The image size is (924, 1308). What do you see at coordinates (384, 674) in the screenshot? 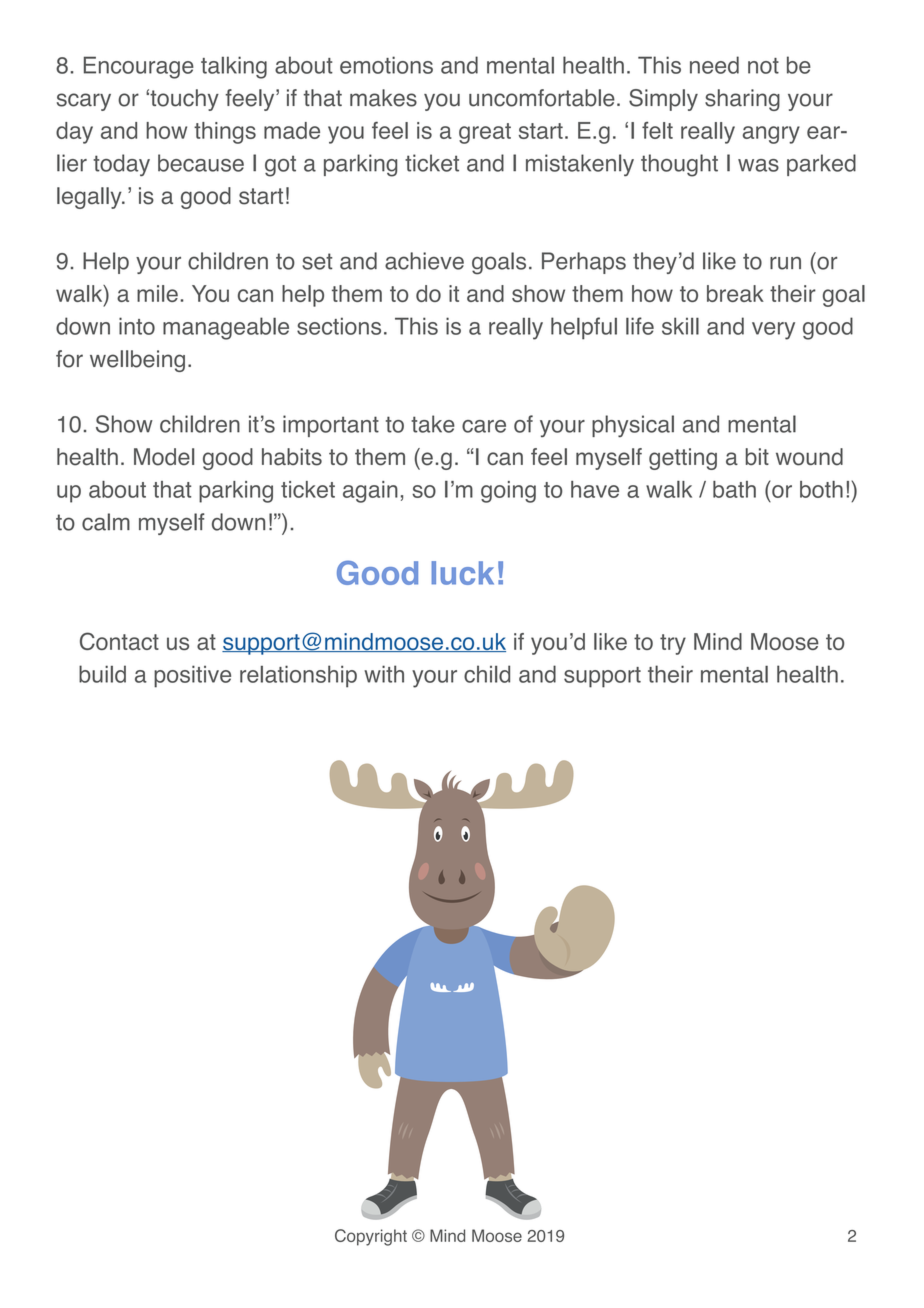
I see `with` at bounding box center [384, 674].
